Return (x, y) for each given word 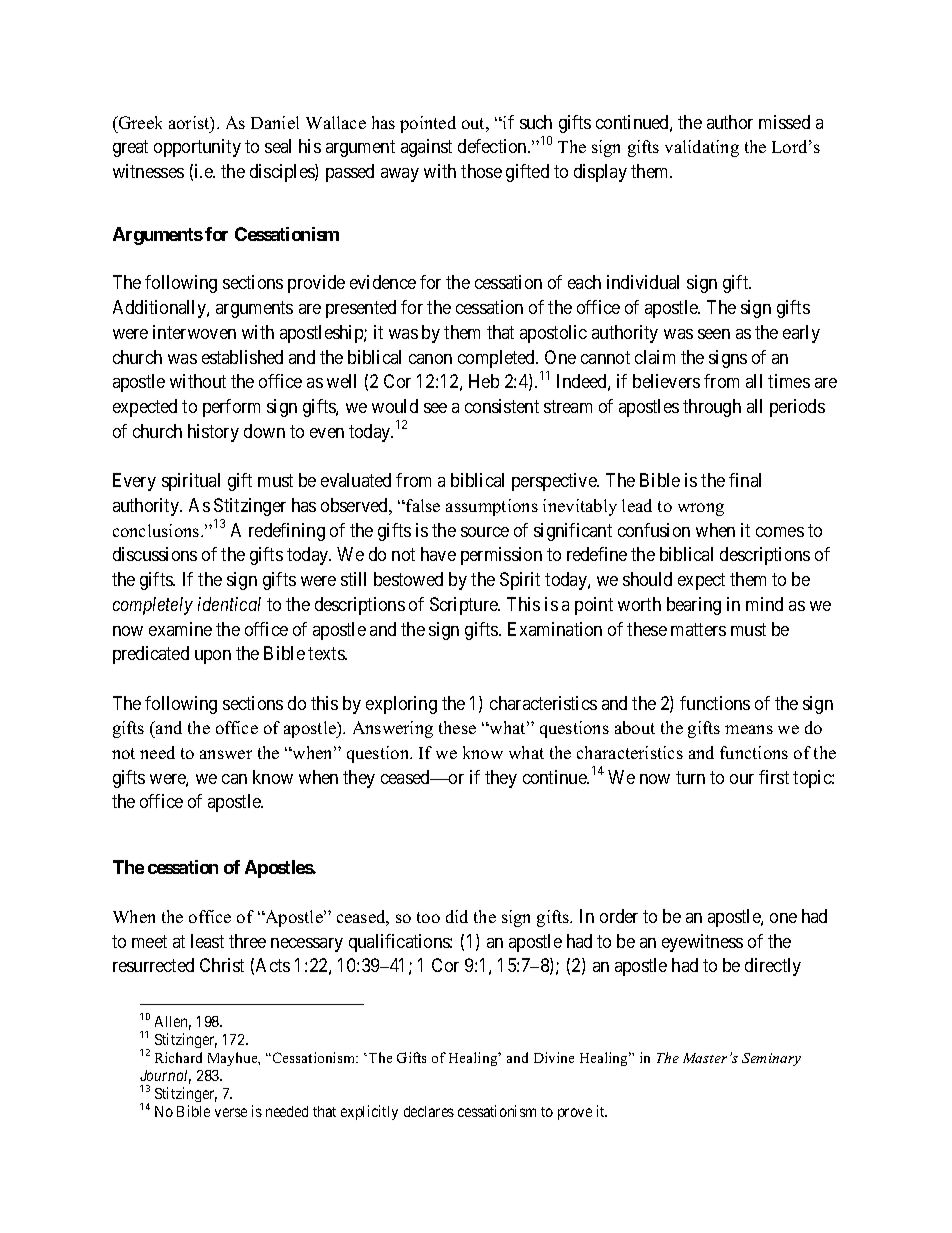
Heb (484, 381)
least (207, 941)
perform (231, 408)
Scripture (465, 606)
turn (690, 777)
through (712, 408)
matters (698, 629)
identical (229, 604)
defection (493, 146)
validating (702, 148)
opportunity (197, 148)
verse (231, 1112)
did (457, 916)
